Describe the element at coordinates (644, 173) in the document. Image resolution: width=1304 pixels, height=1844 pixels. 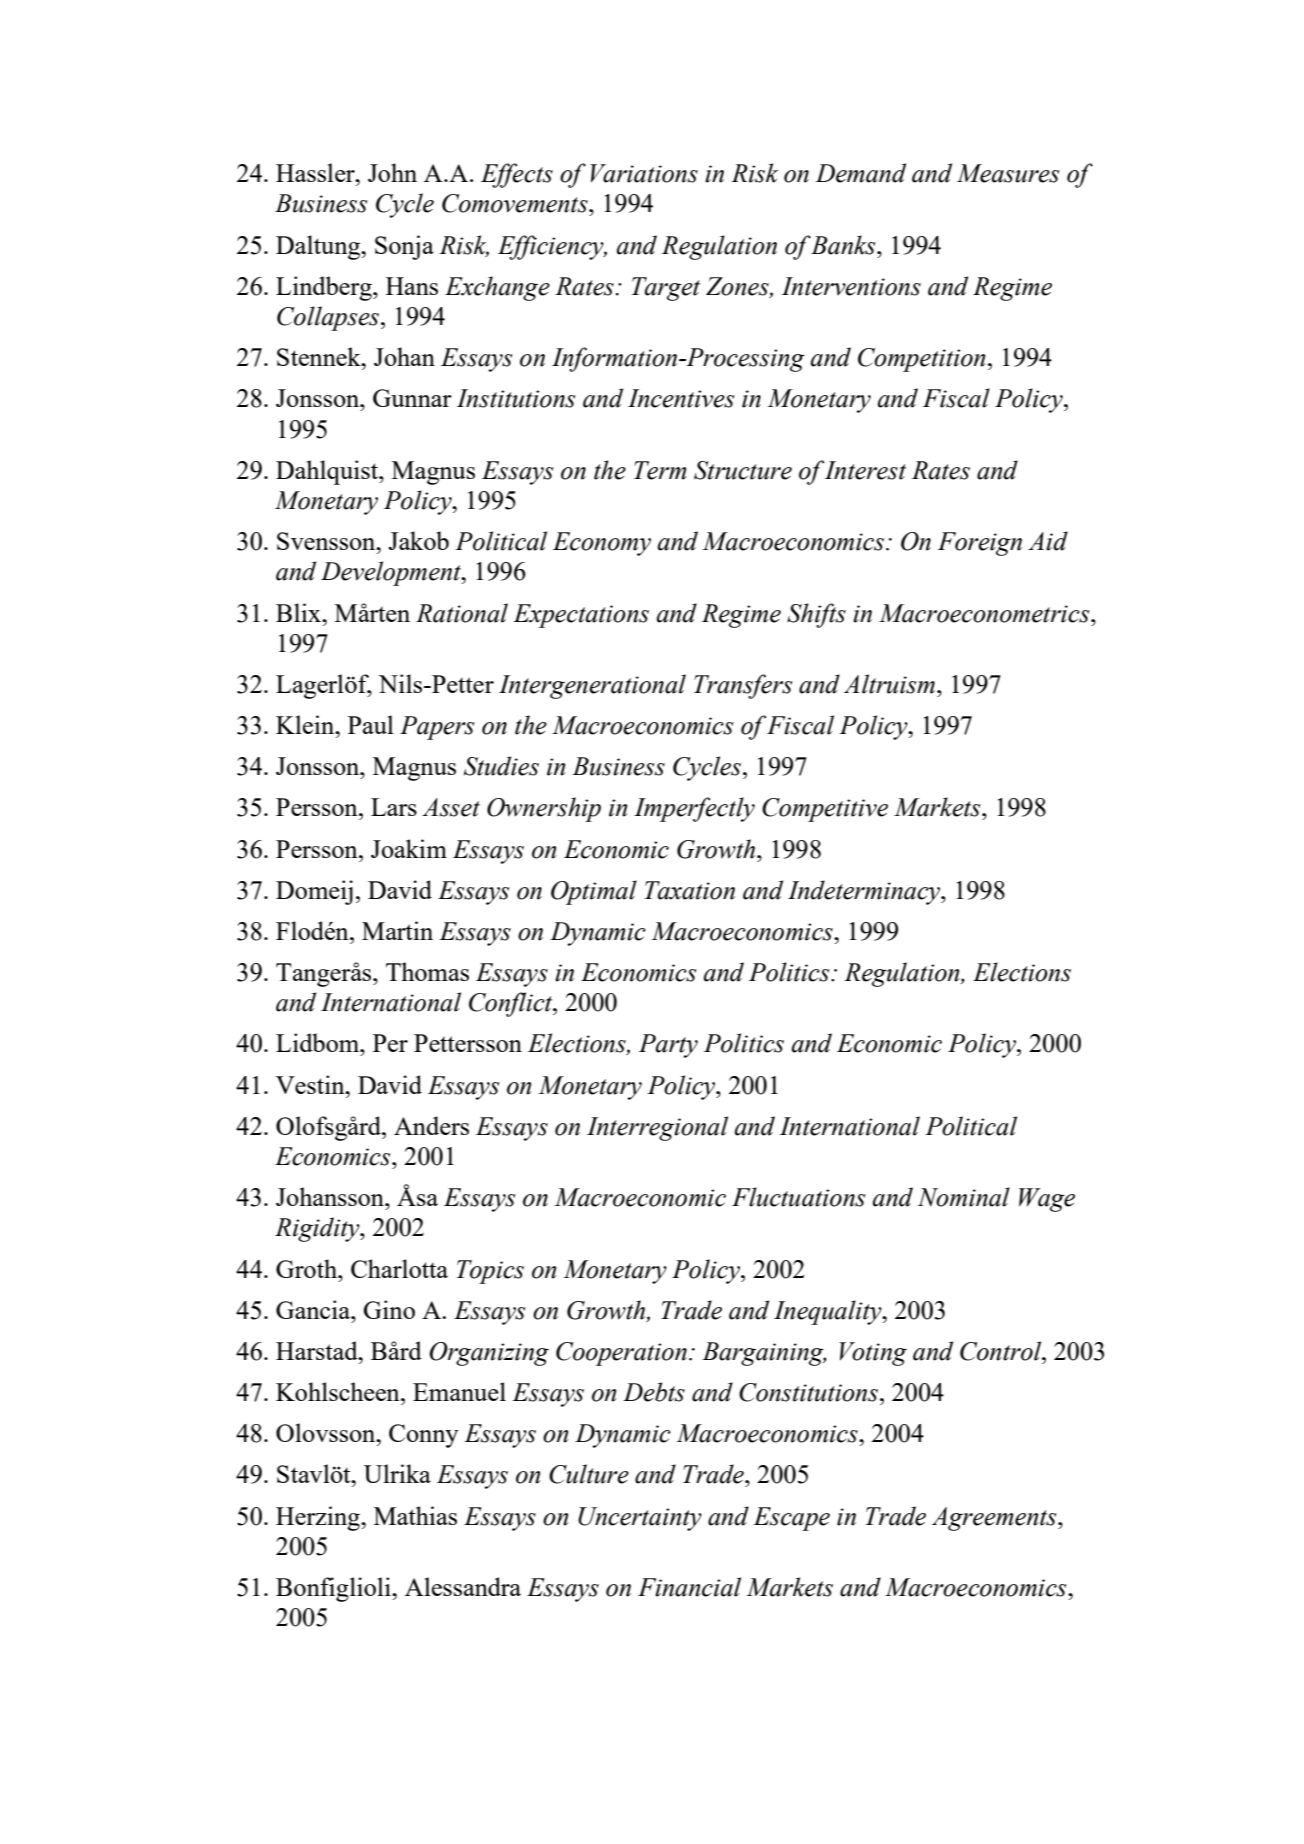
I see `Variations` at that location.
